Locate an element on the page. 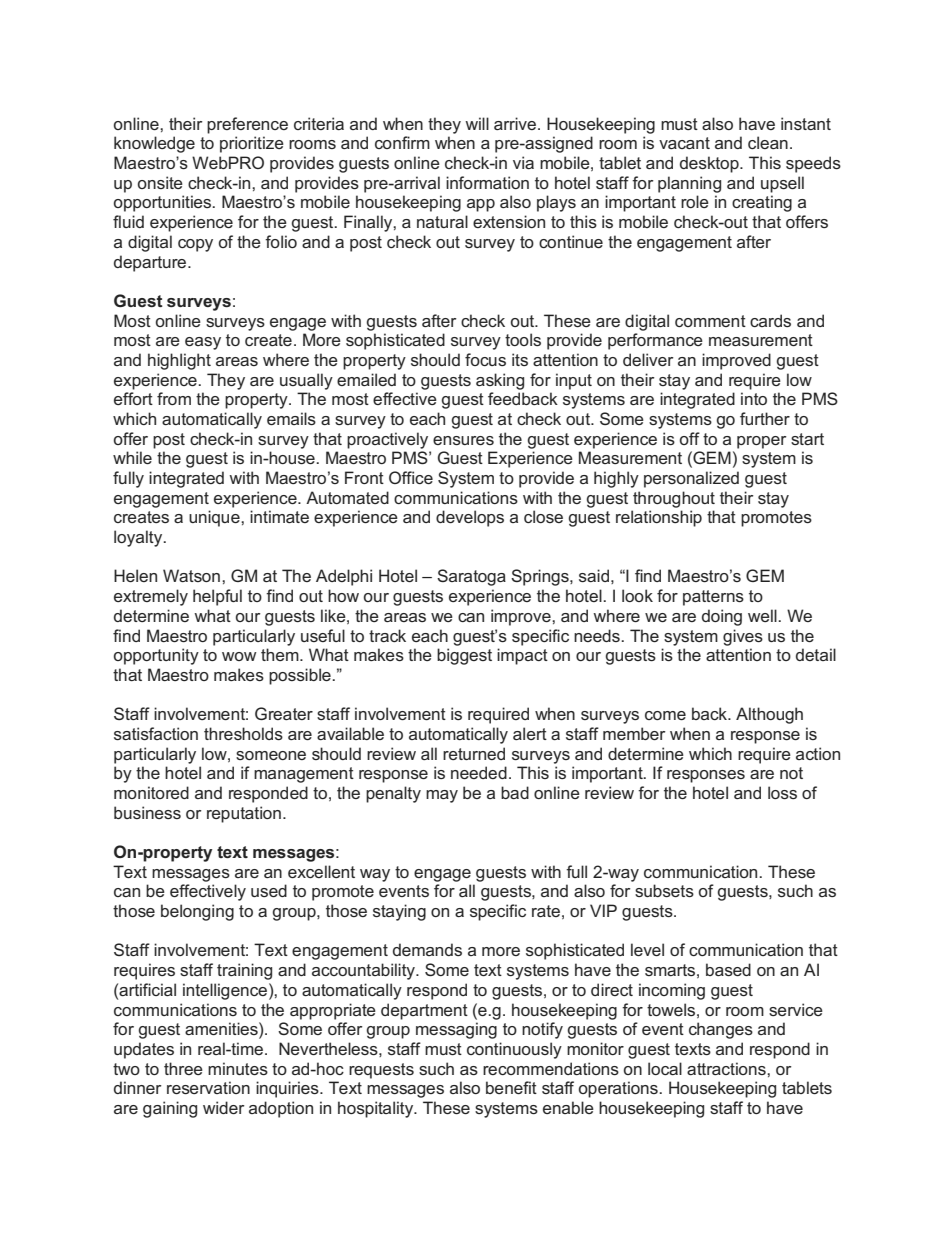 The image size is (952, 1233). will is located at coordinates (477, 123).
